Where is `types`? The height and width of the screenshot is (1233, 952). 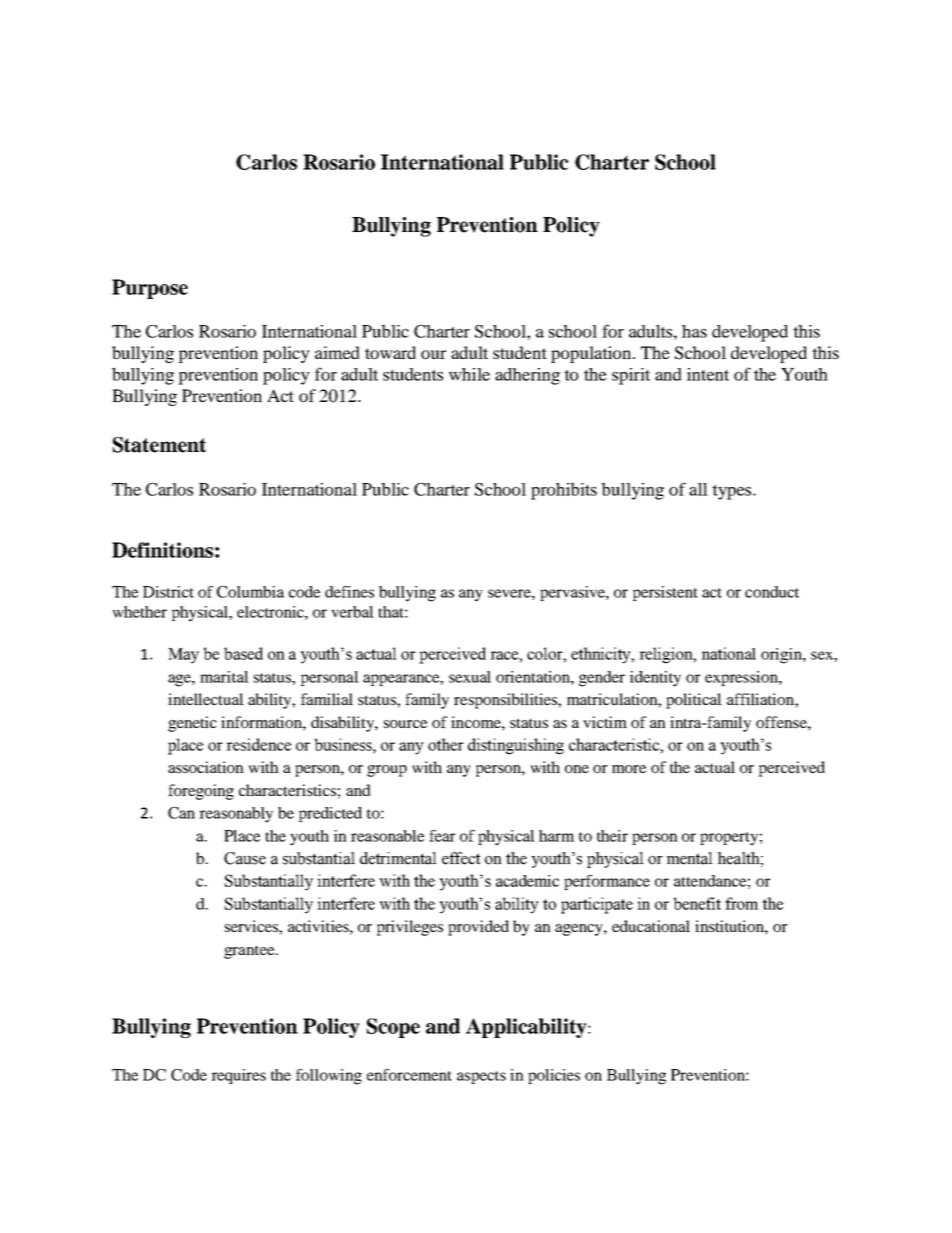 types is located at coordinates (733, 492).
